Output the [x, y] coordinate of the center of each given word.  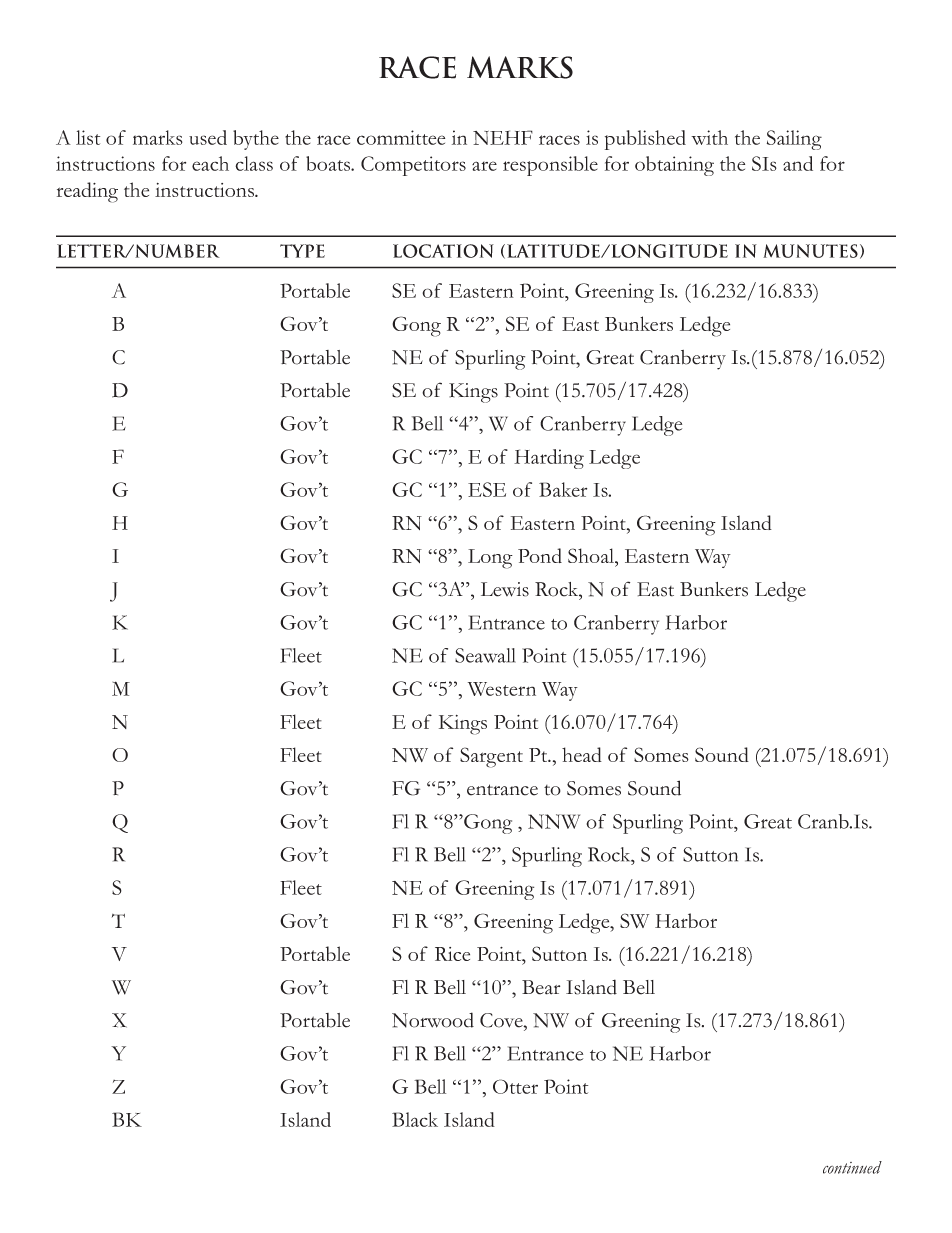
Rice [452, 954]
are [484, 166]
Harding [549, 459]
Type [302, 251]
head [582, 754]
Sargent [491, 757]
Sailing [794, 140]
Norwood [433, 1020]
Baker [563, 489]
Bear [541, 987]
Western [502, 689]
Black [415, 1119]
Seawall [485, 655]
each [210, 163]
